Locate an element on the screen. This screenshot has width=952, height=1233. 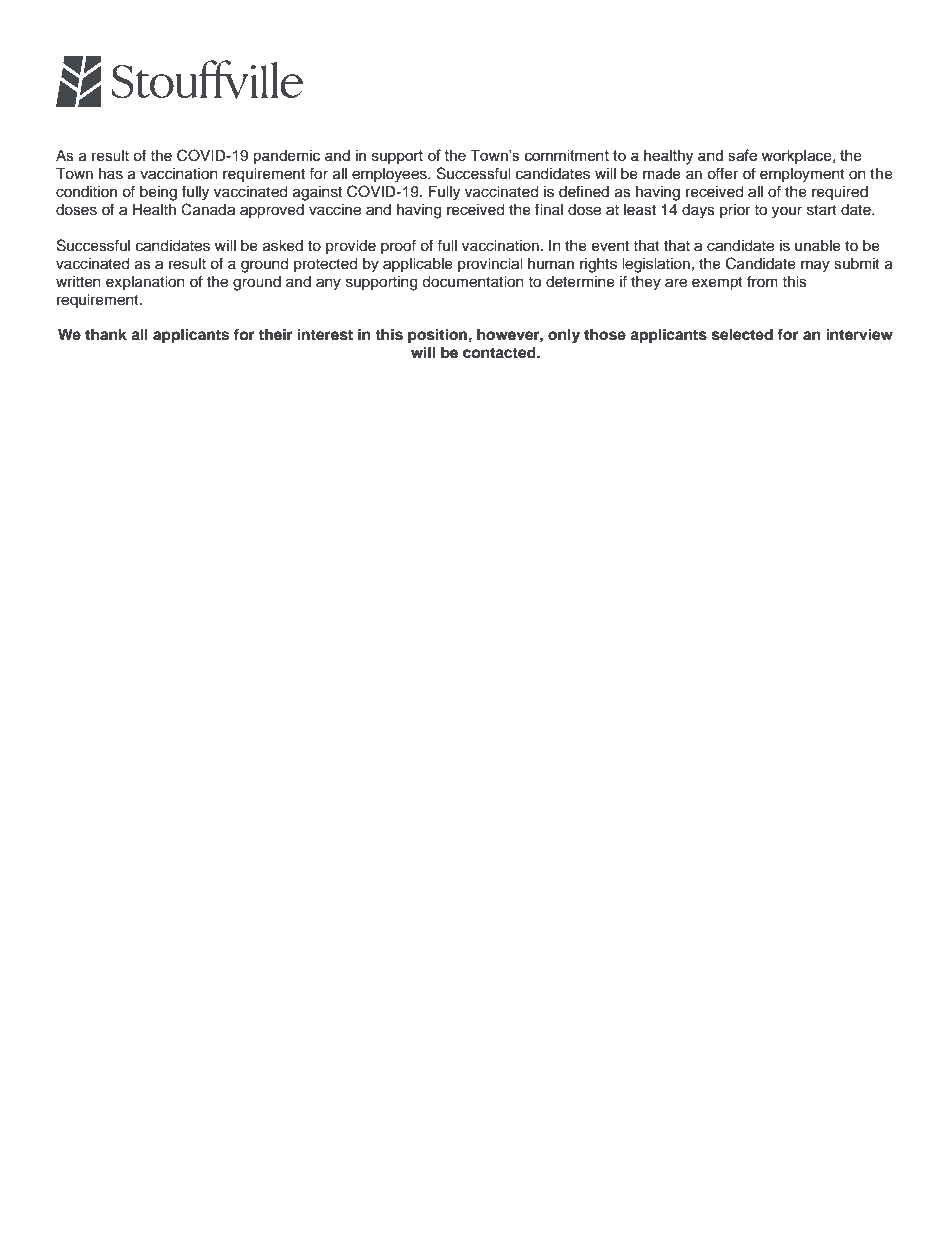
commitment is located at coordinates (567, 155).
